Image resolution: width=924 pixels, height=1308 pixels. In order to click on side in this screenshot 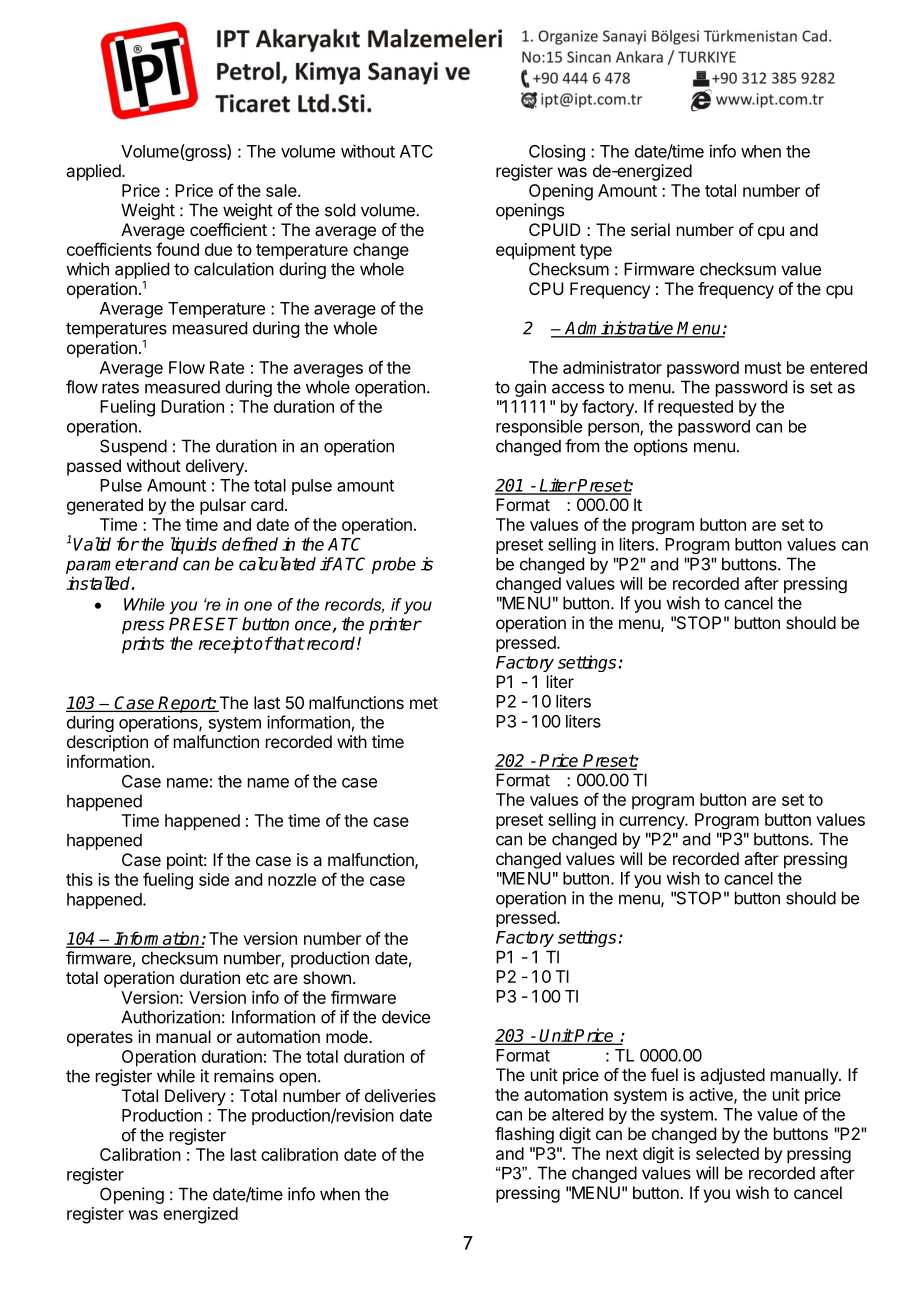, I will do `click(214, 879)`.
